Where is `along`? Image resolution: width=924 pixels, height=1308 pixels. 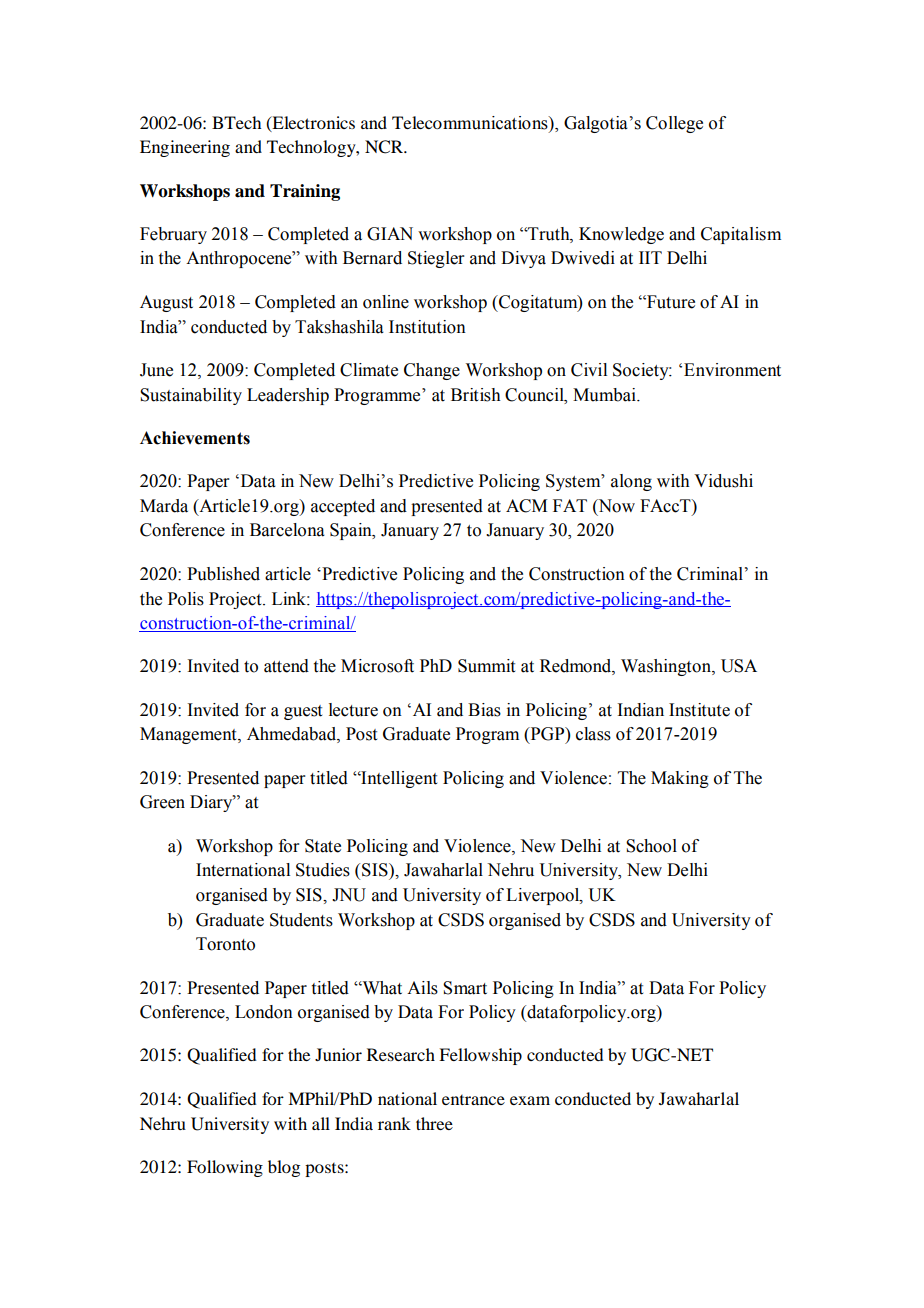
along is located at coordinates (631, 482).
